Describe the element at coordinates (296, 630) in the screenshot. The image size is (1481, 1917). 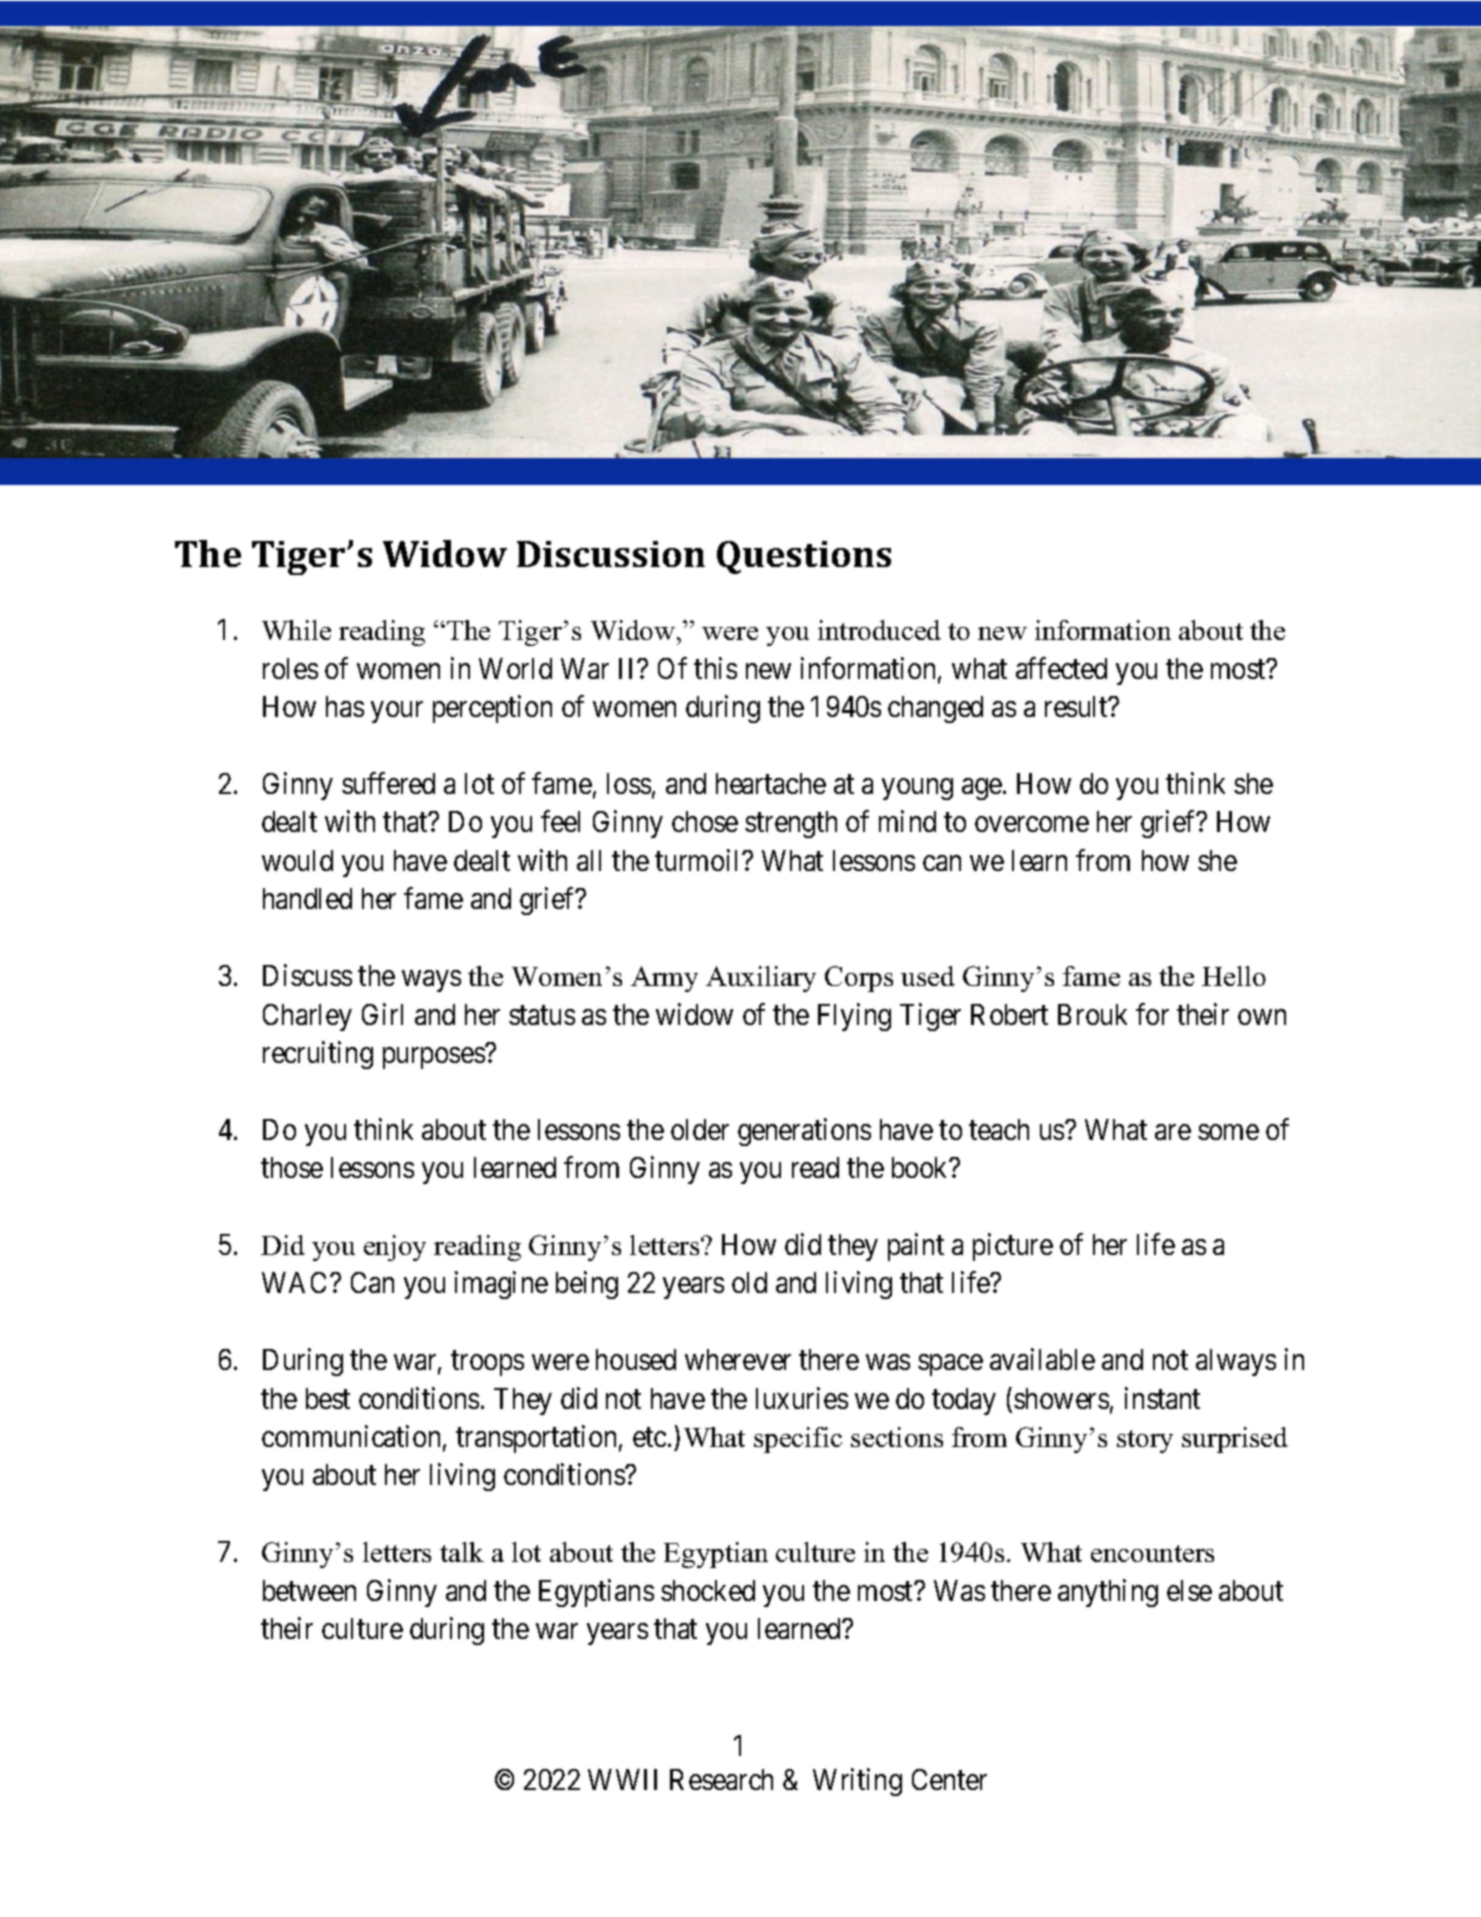
I see `While` at that location.
